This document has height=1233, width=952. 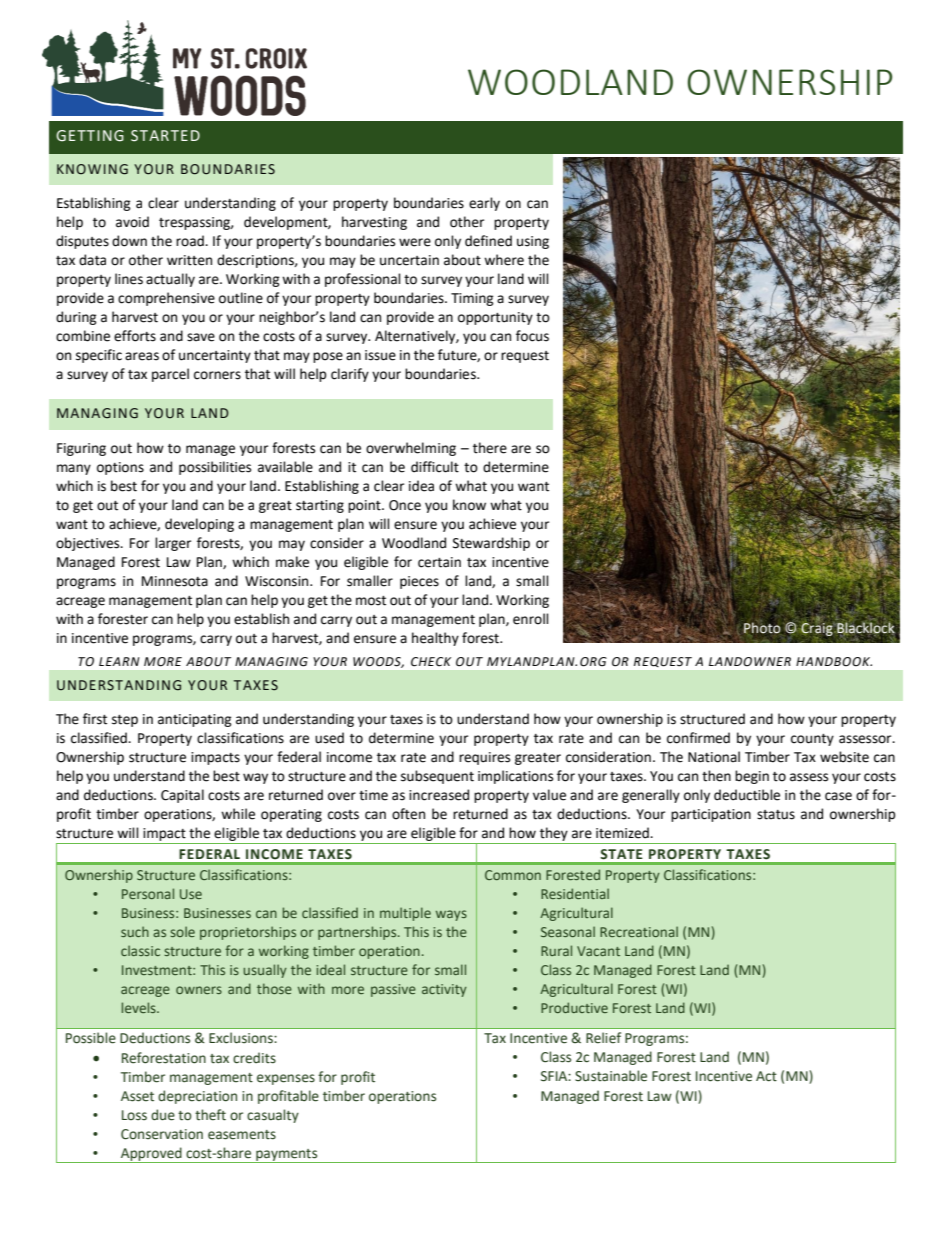 What do you see at coordinates (119, 661) in the document?
I see `LEARN` at bounding box center [119, 661].
